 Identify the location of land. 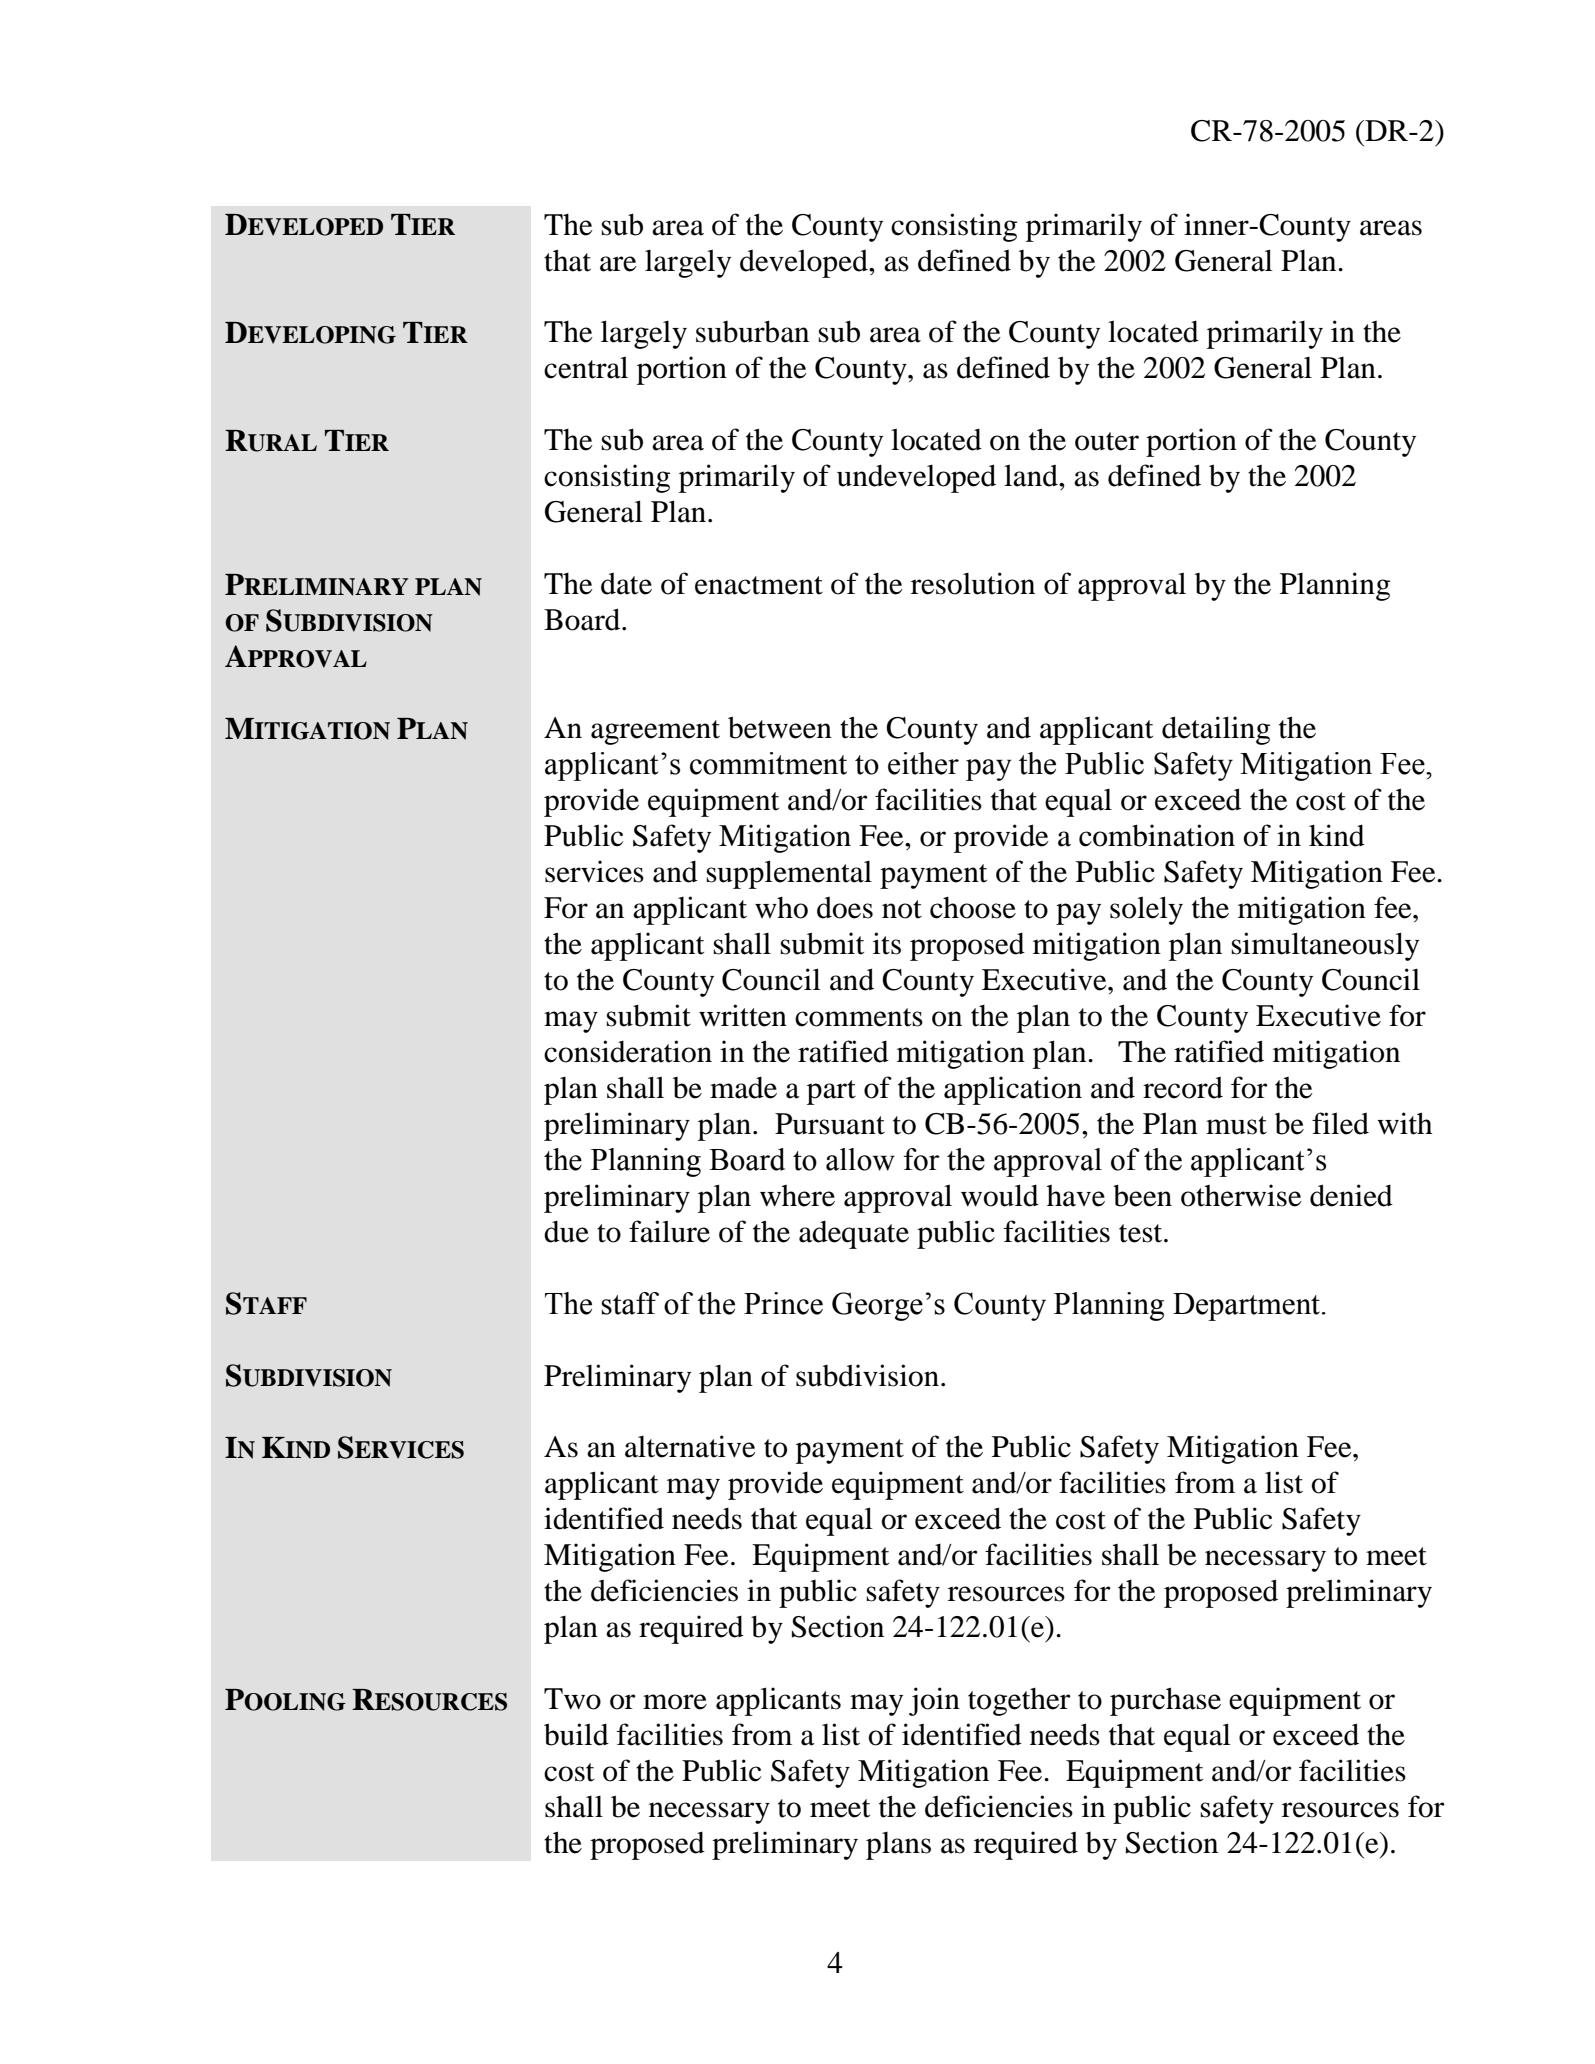
(1032, 475).
